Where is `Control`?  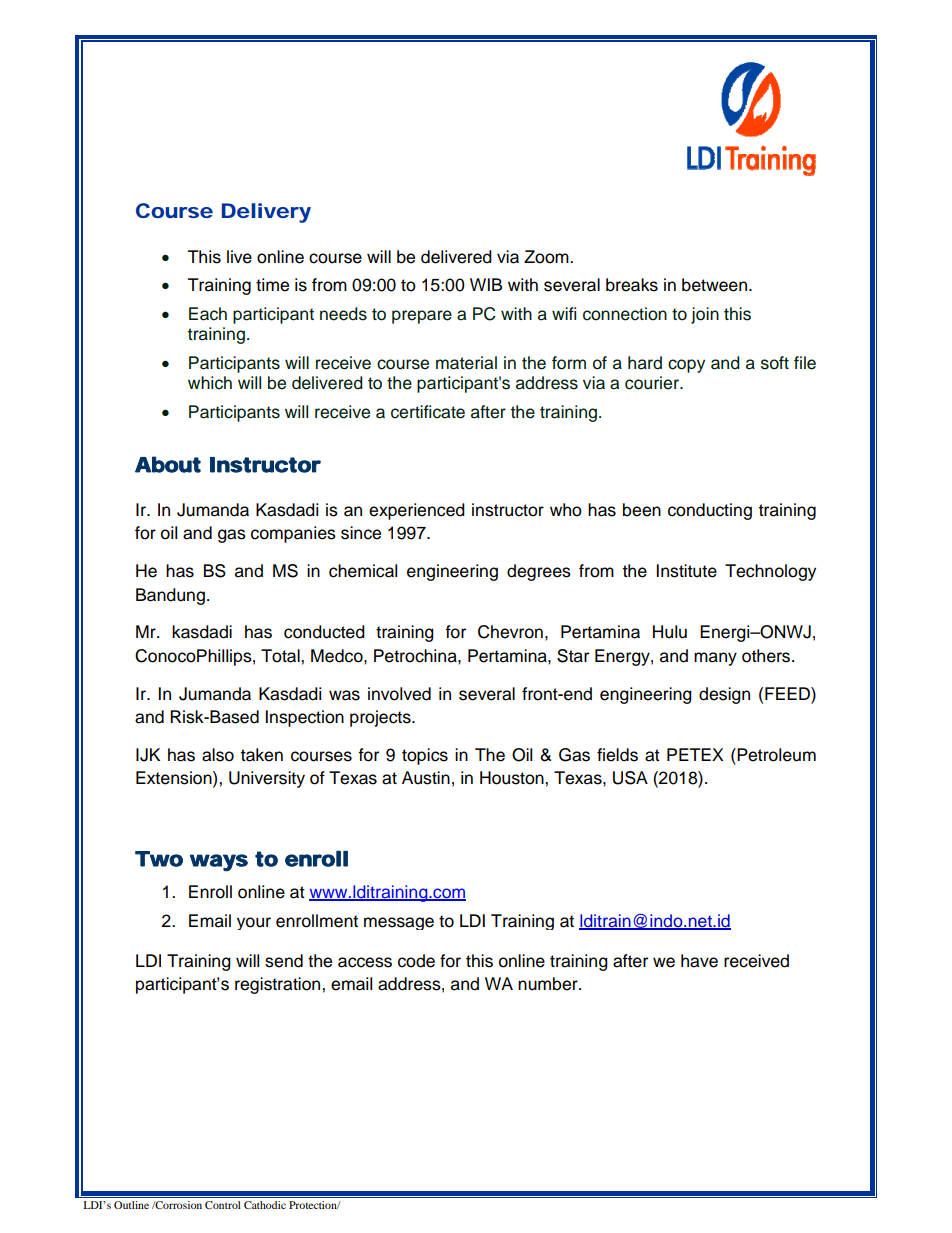
Control is located at coordinates (223, 1205).
